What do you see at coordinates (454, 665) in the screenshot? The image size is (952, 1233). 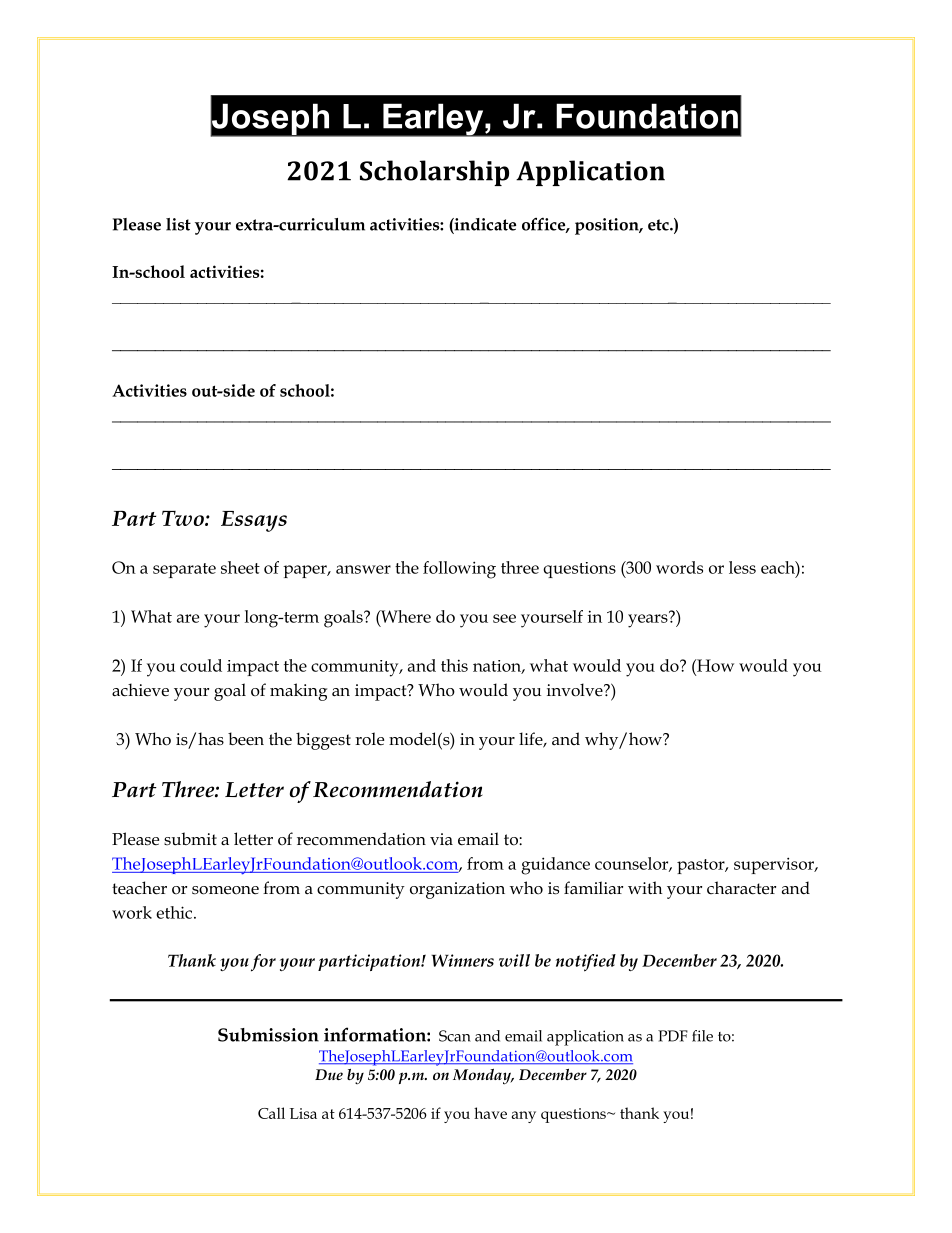 I see `this` at bounding box center [454, 665].
